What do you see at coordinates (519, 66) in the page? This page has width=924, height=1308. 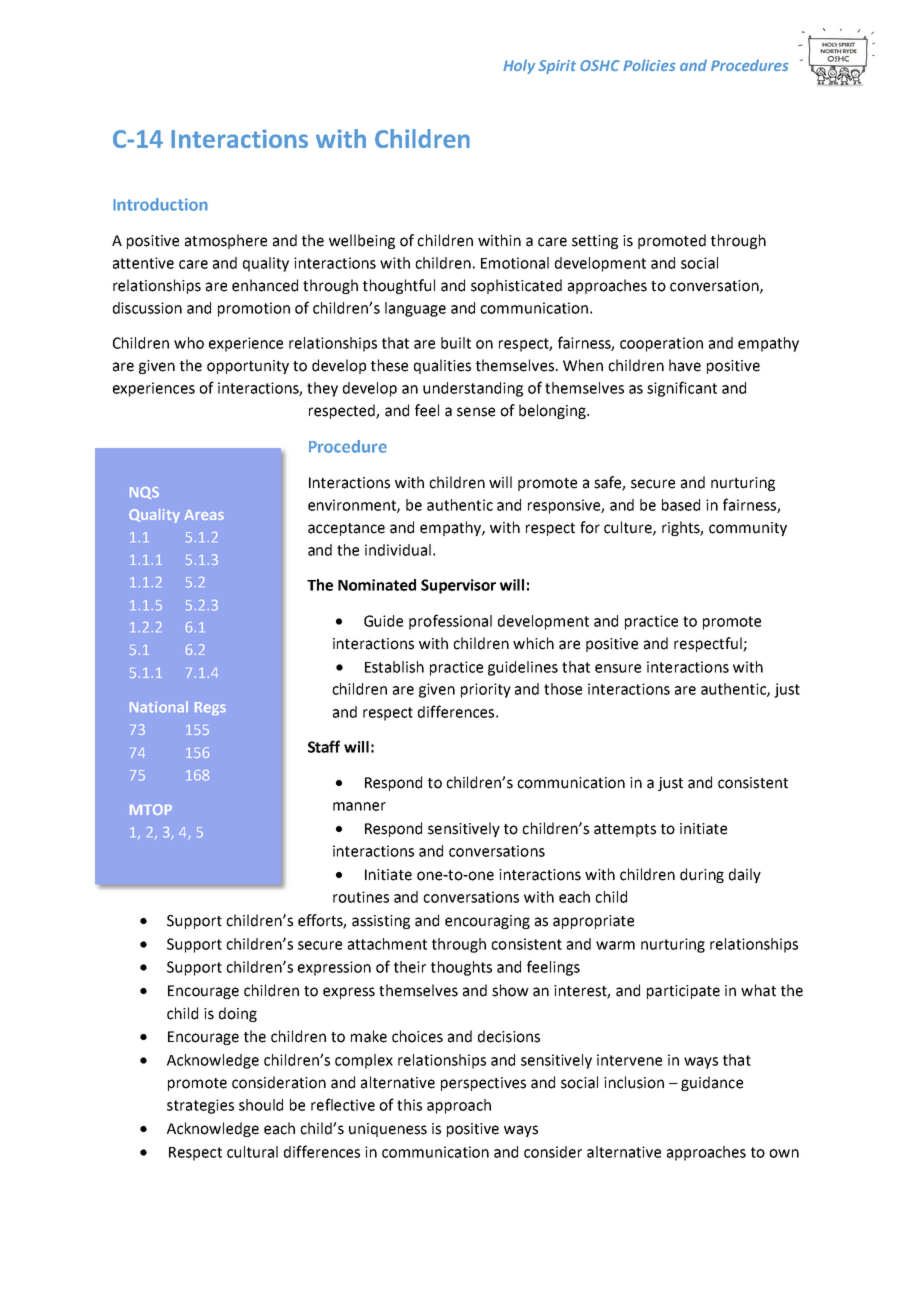 I see `Holy` at bounding box center [519, 66].
